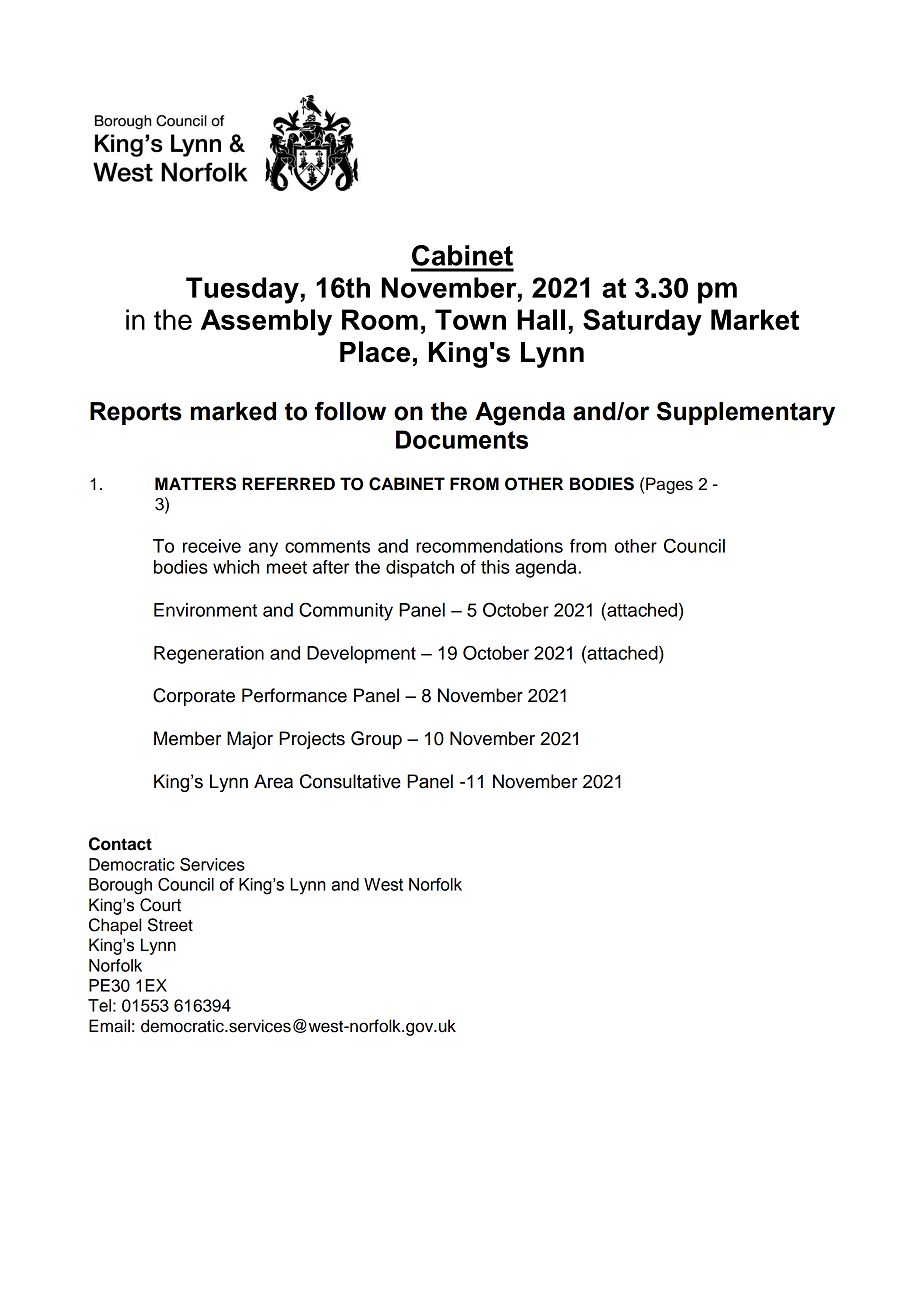 The image size is (924, 1308). What do you see at coordinates (462, 439) in the screenshot?
I see `Documents` at bounding box center [462, 439].
